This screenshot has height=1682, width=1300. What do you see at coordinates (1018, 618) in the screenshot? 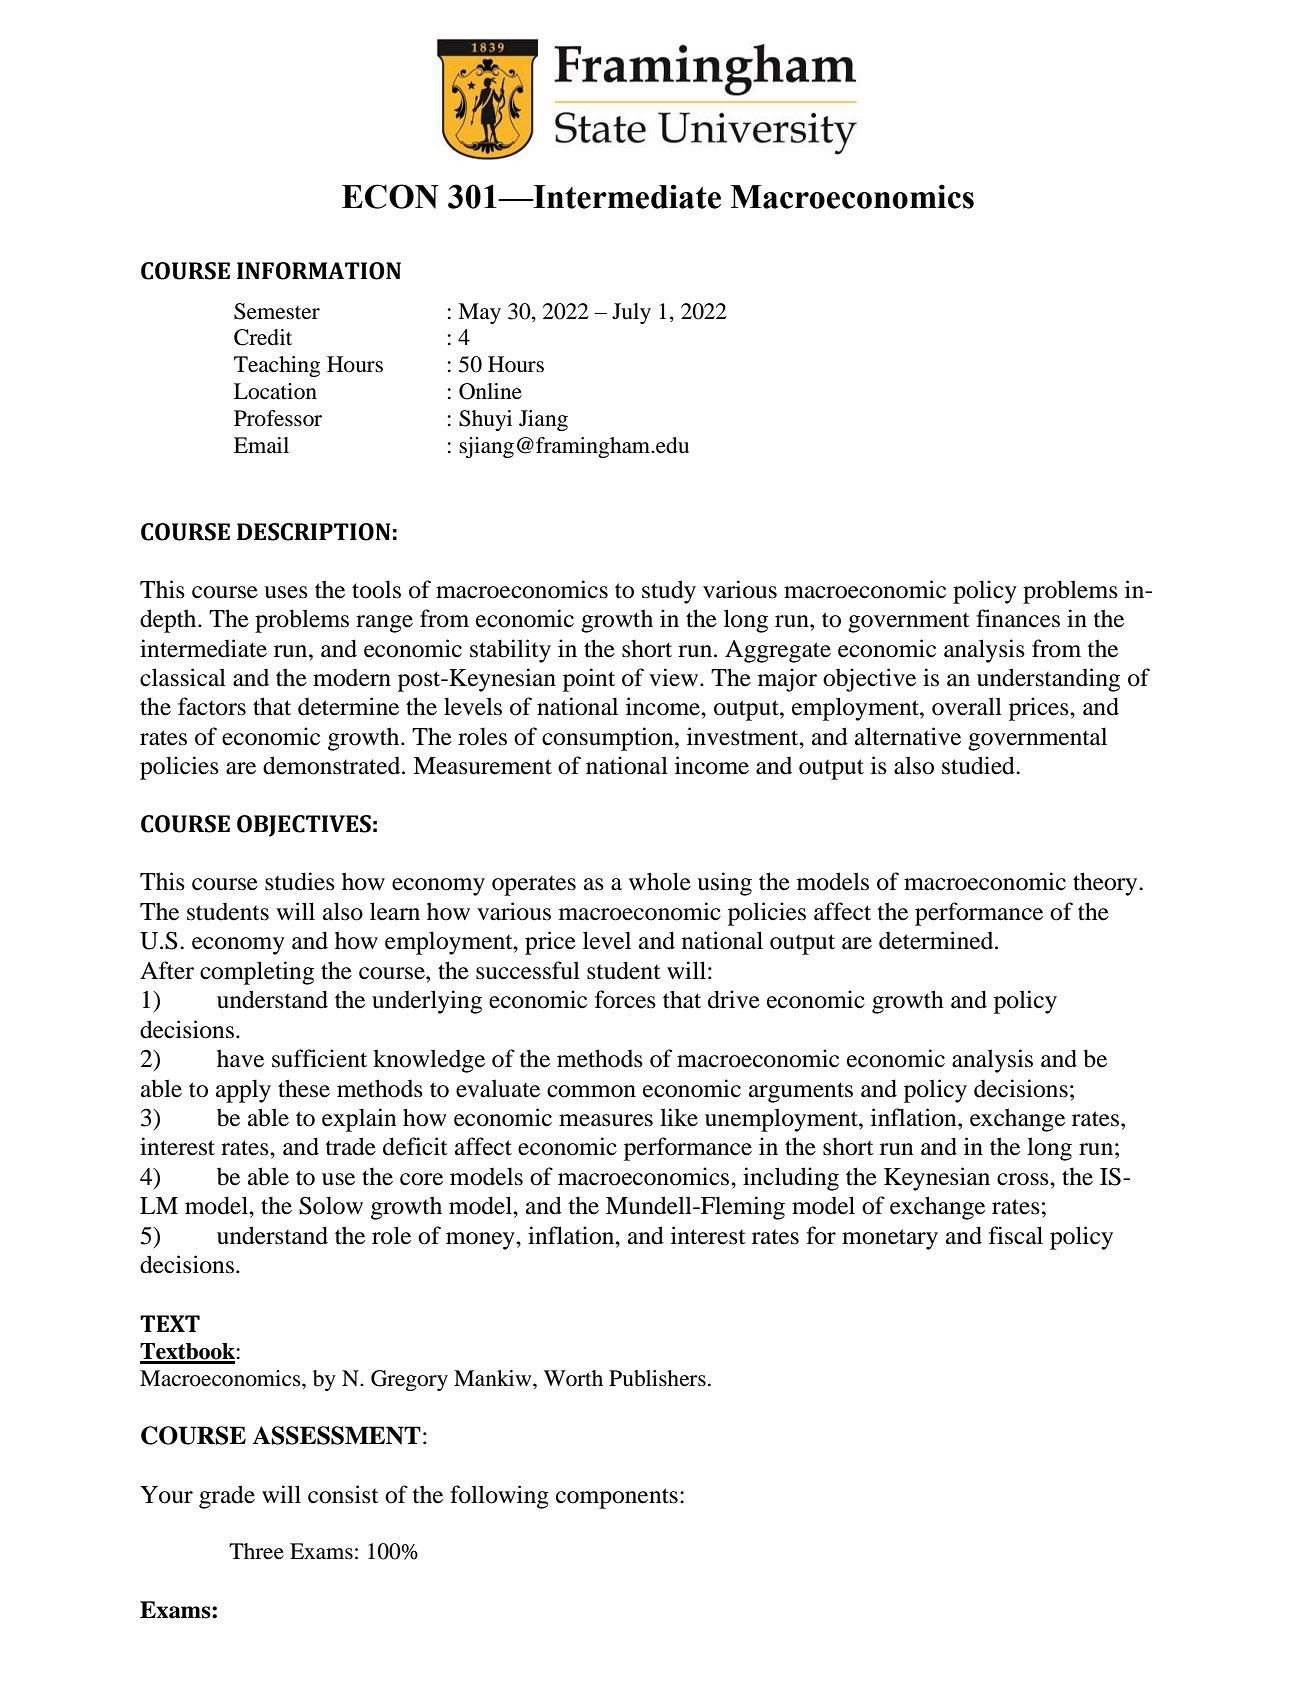
I see `finances` at bounding box center [1018, 618].
